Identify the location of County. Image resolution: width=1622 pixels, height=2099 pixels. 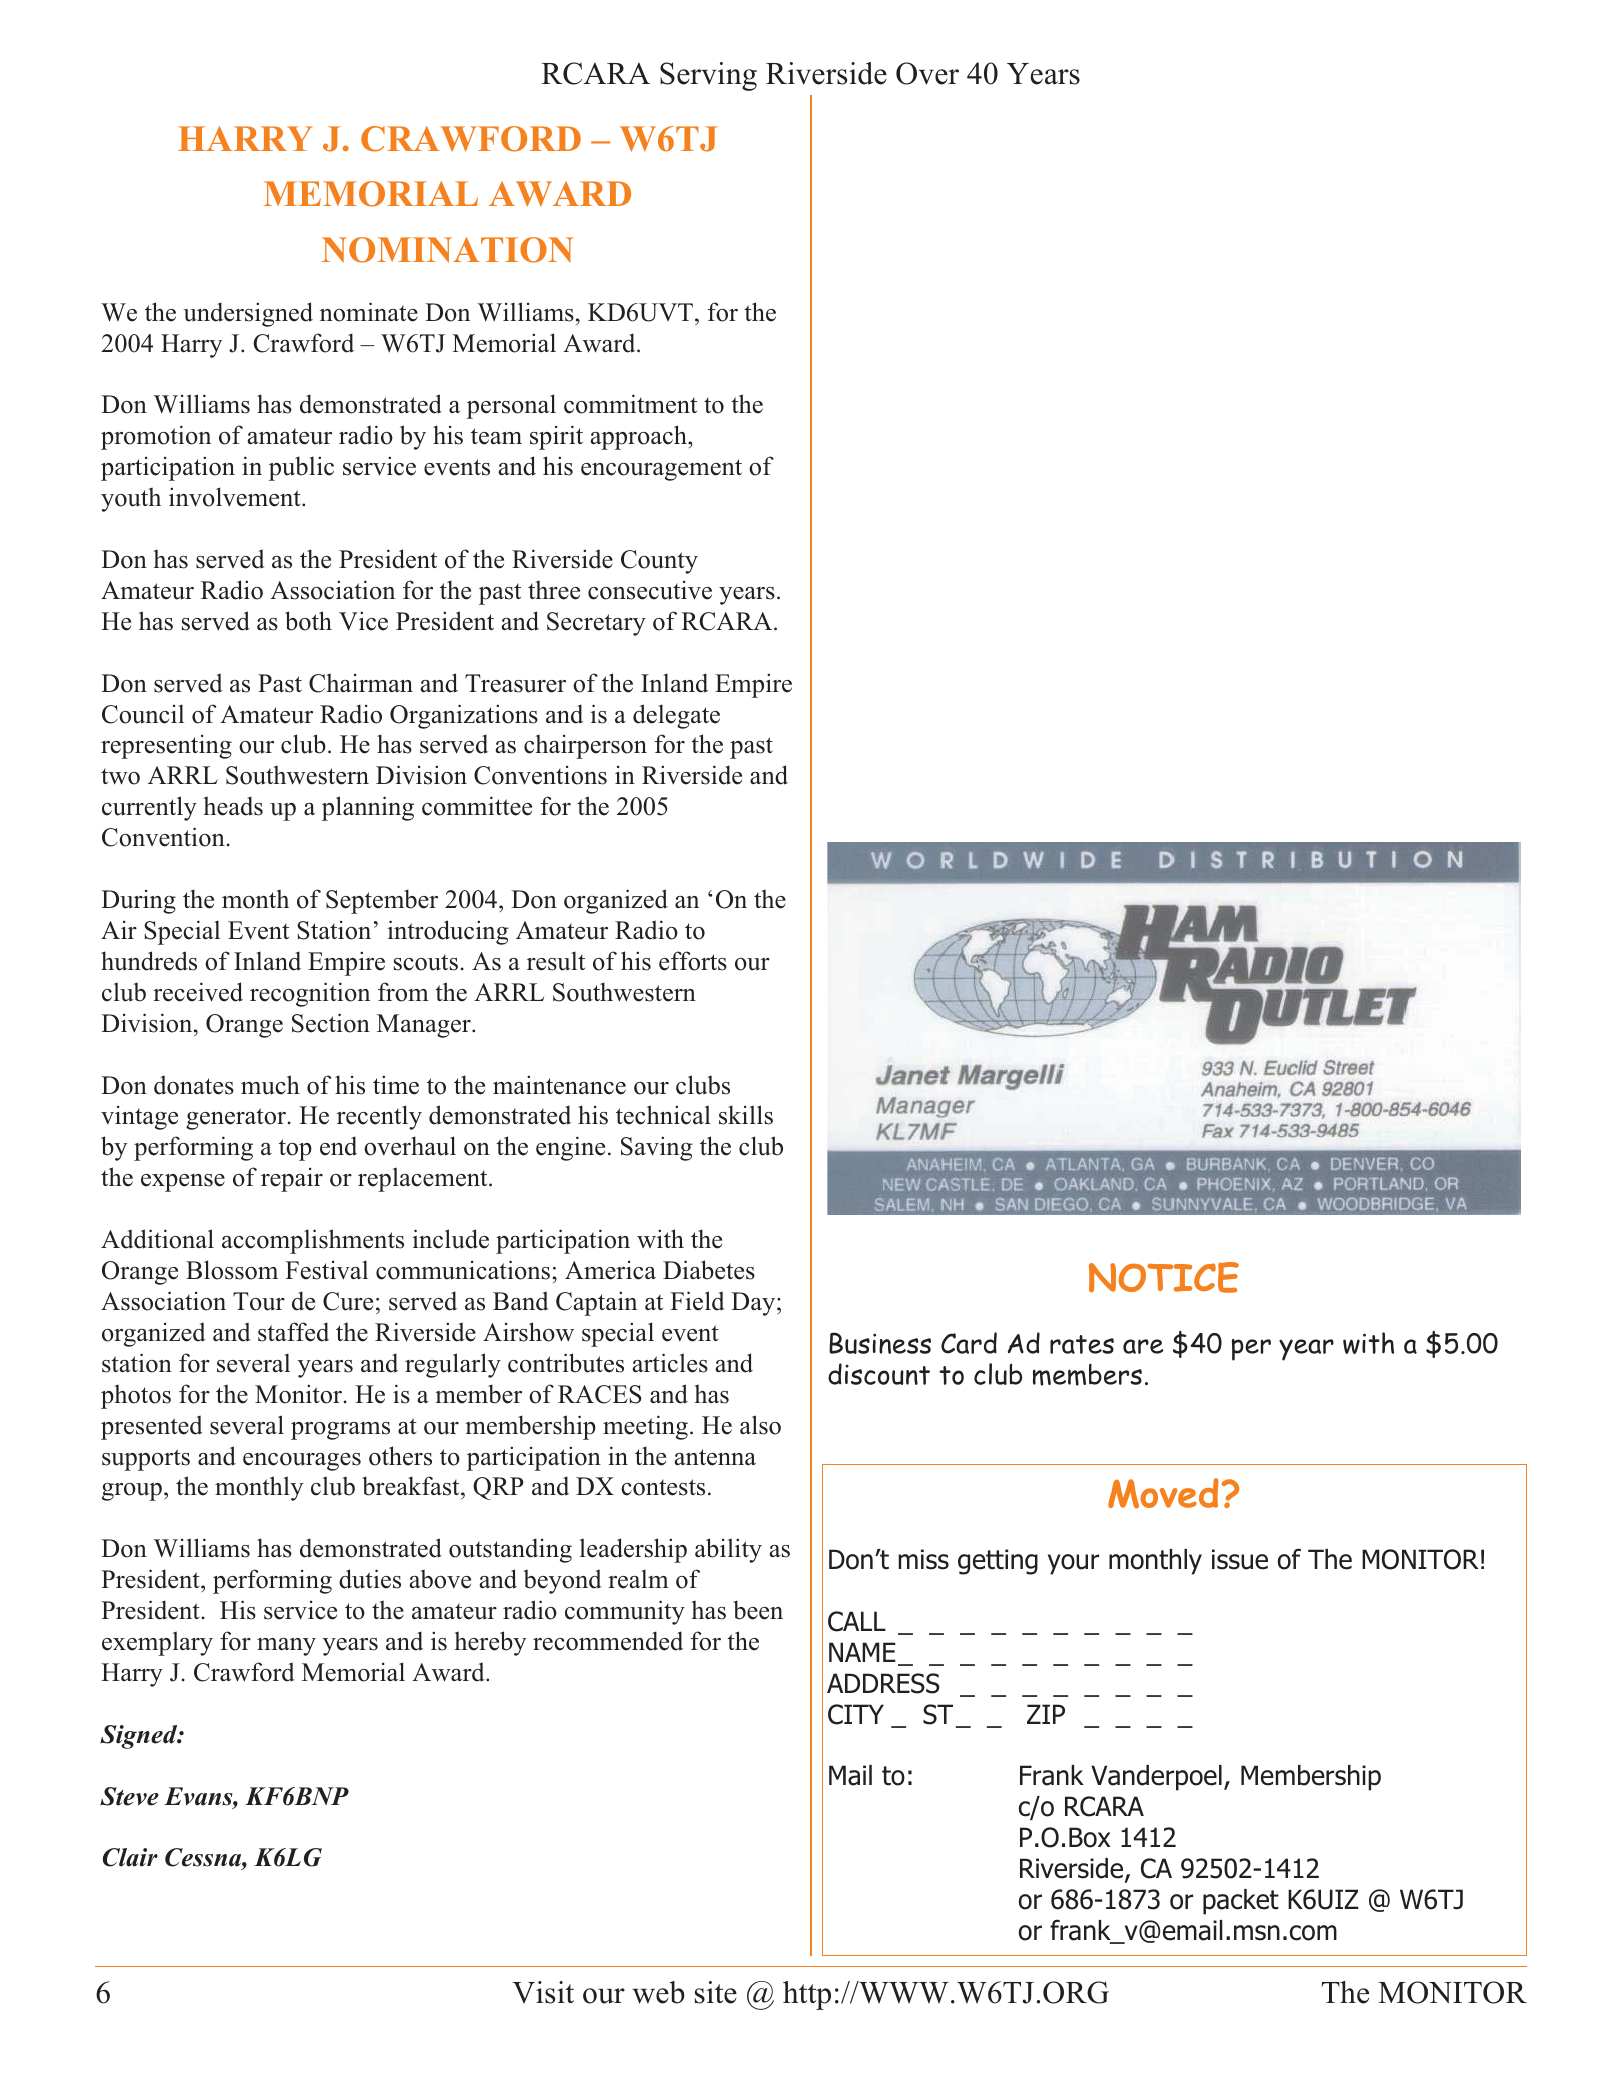
(659, 562).
